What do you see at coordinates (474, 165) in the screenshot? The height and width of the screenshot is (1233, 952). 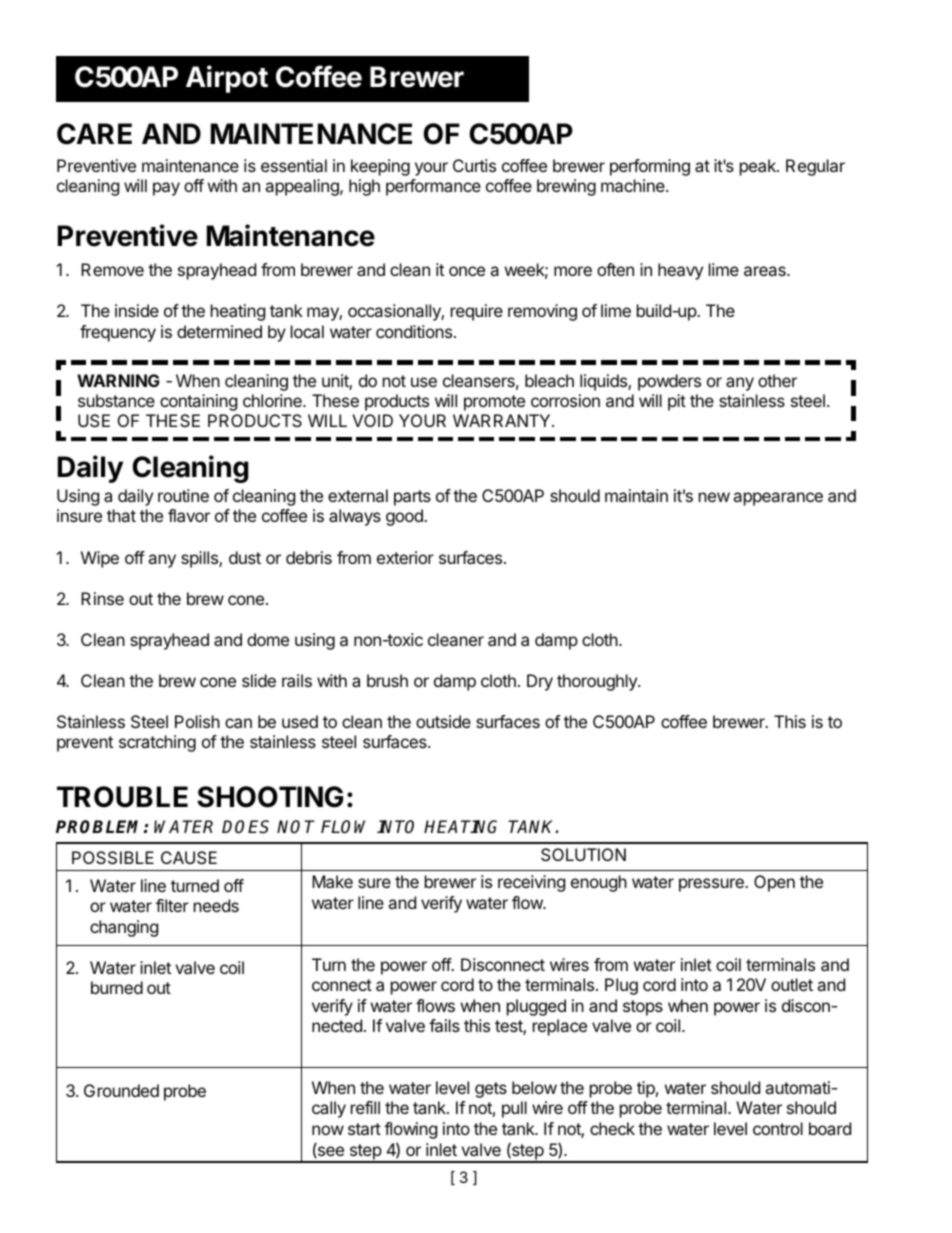 I see `Curtis` at bounding box center [474, 165].
